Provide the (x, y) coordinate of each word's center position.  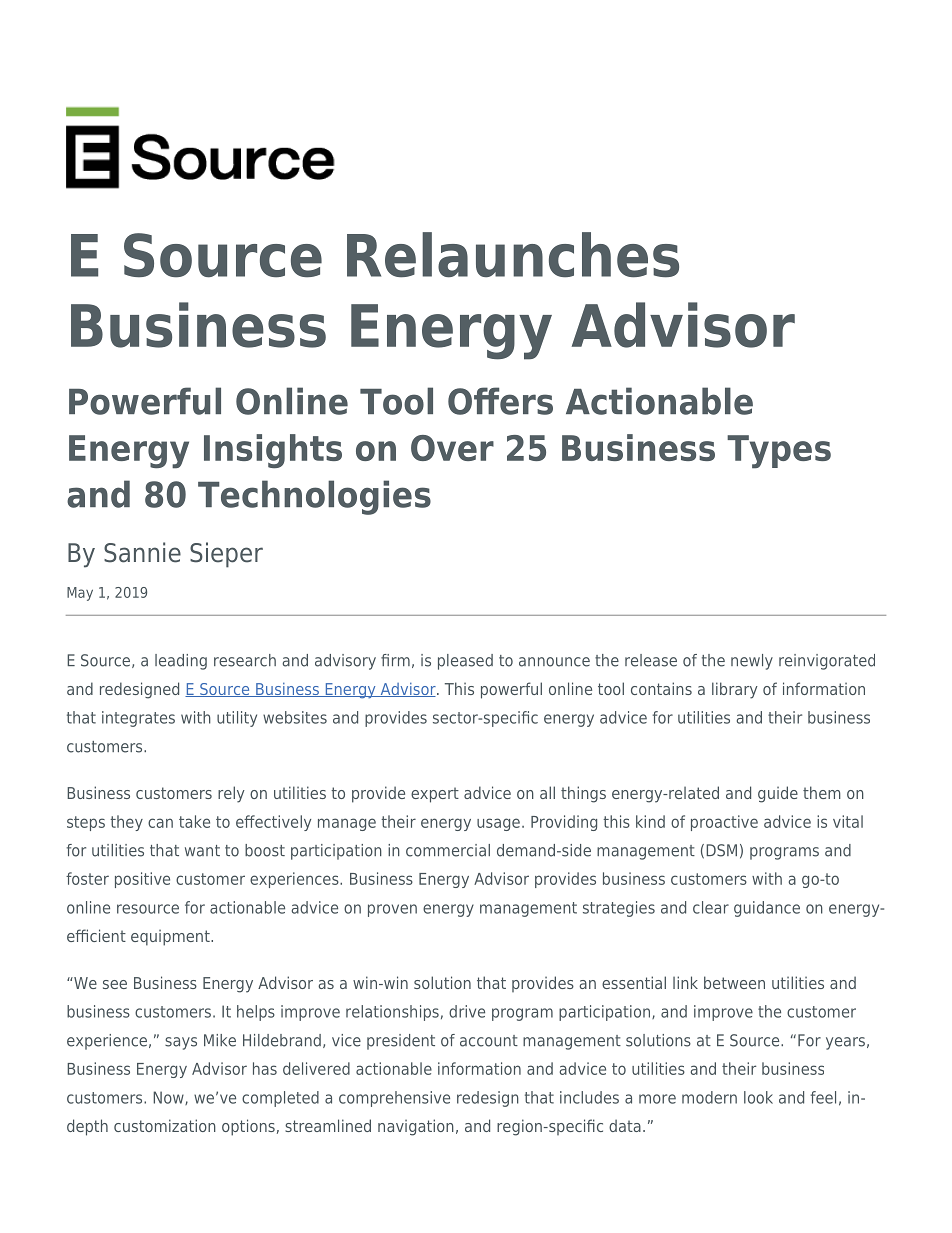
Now (169, 1098)
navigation (416, 1127)
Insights (273, 451)
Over (452, 448)
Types (779, 452)
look (758, 1097)
